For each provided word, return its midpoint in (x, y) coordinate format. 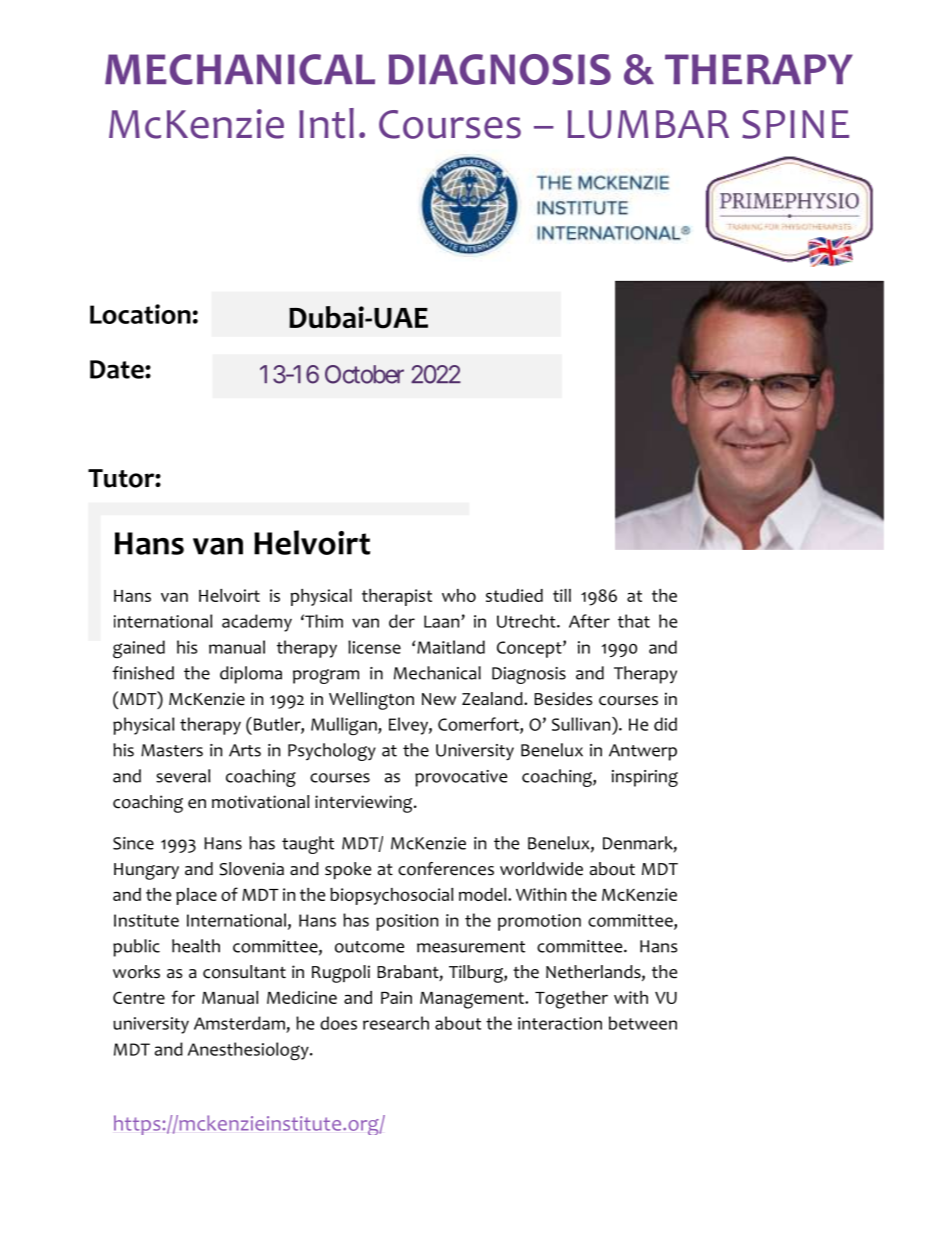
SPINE (795, 124)
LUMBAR (648, 124)
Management (473, 1000)
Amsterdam (239, 1023)
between (643, 1023)
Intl (326, 123)
